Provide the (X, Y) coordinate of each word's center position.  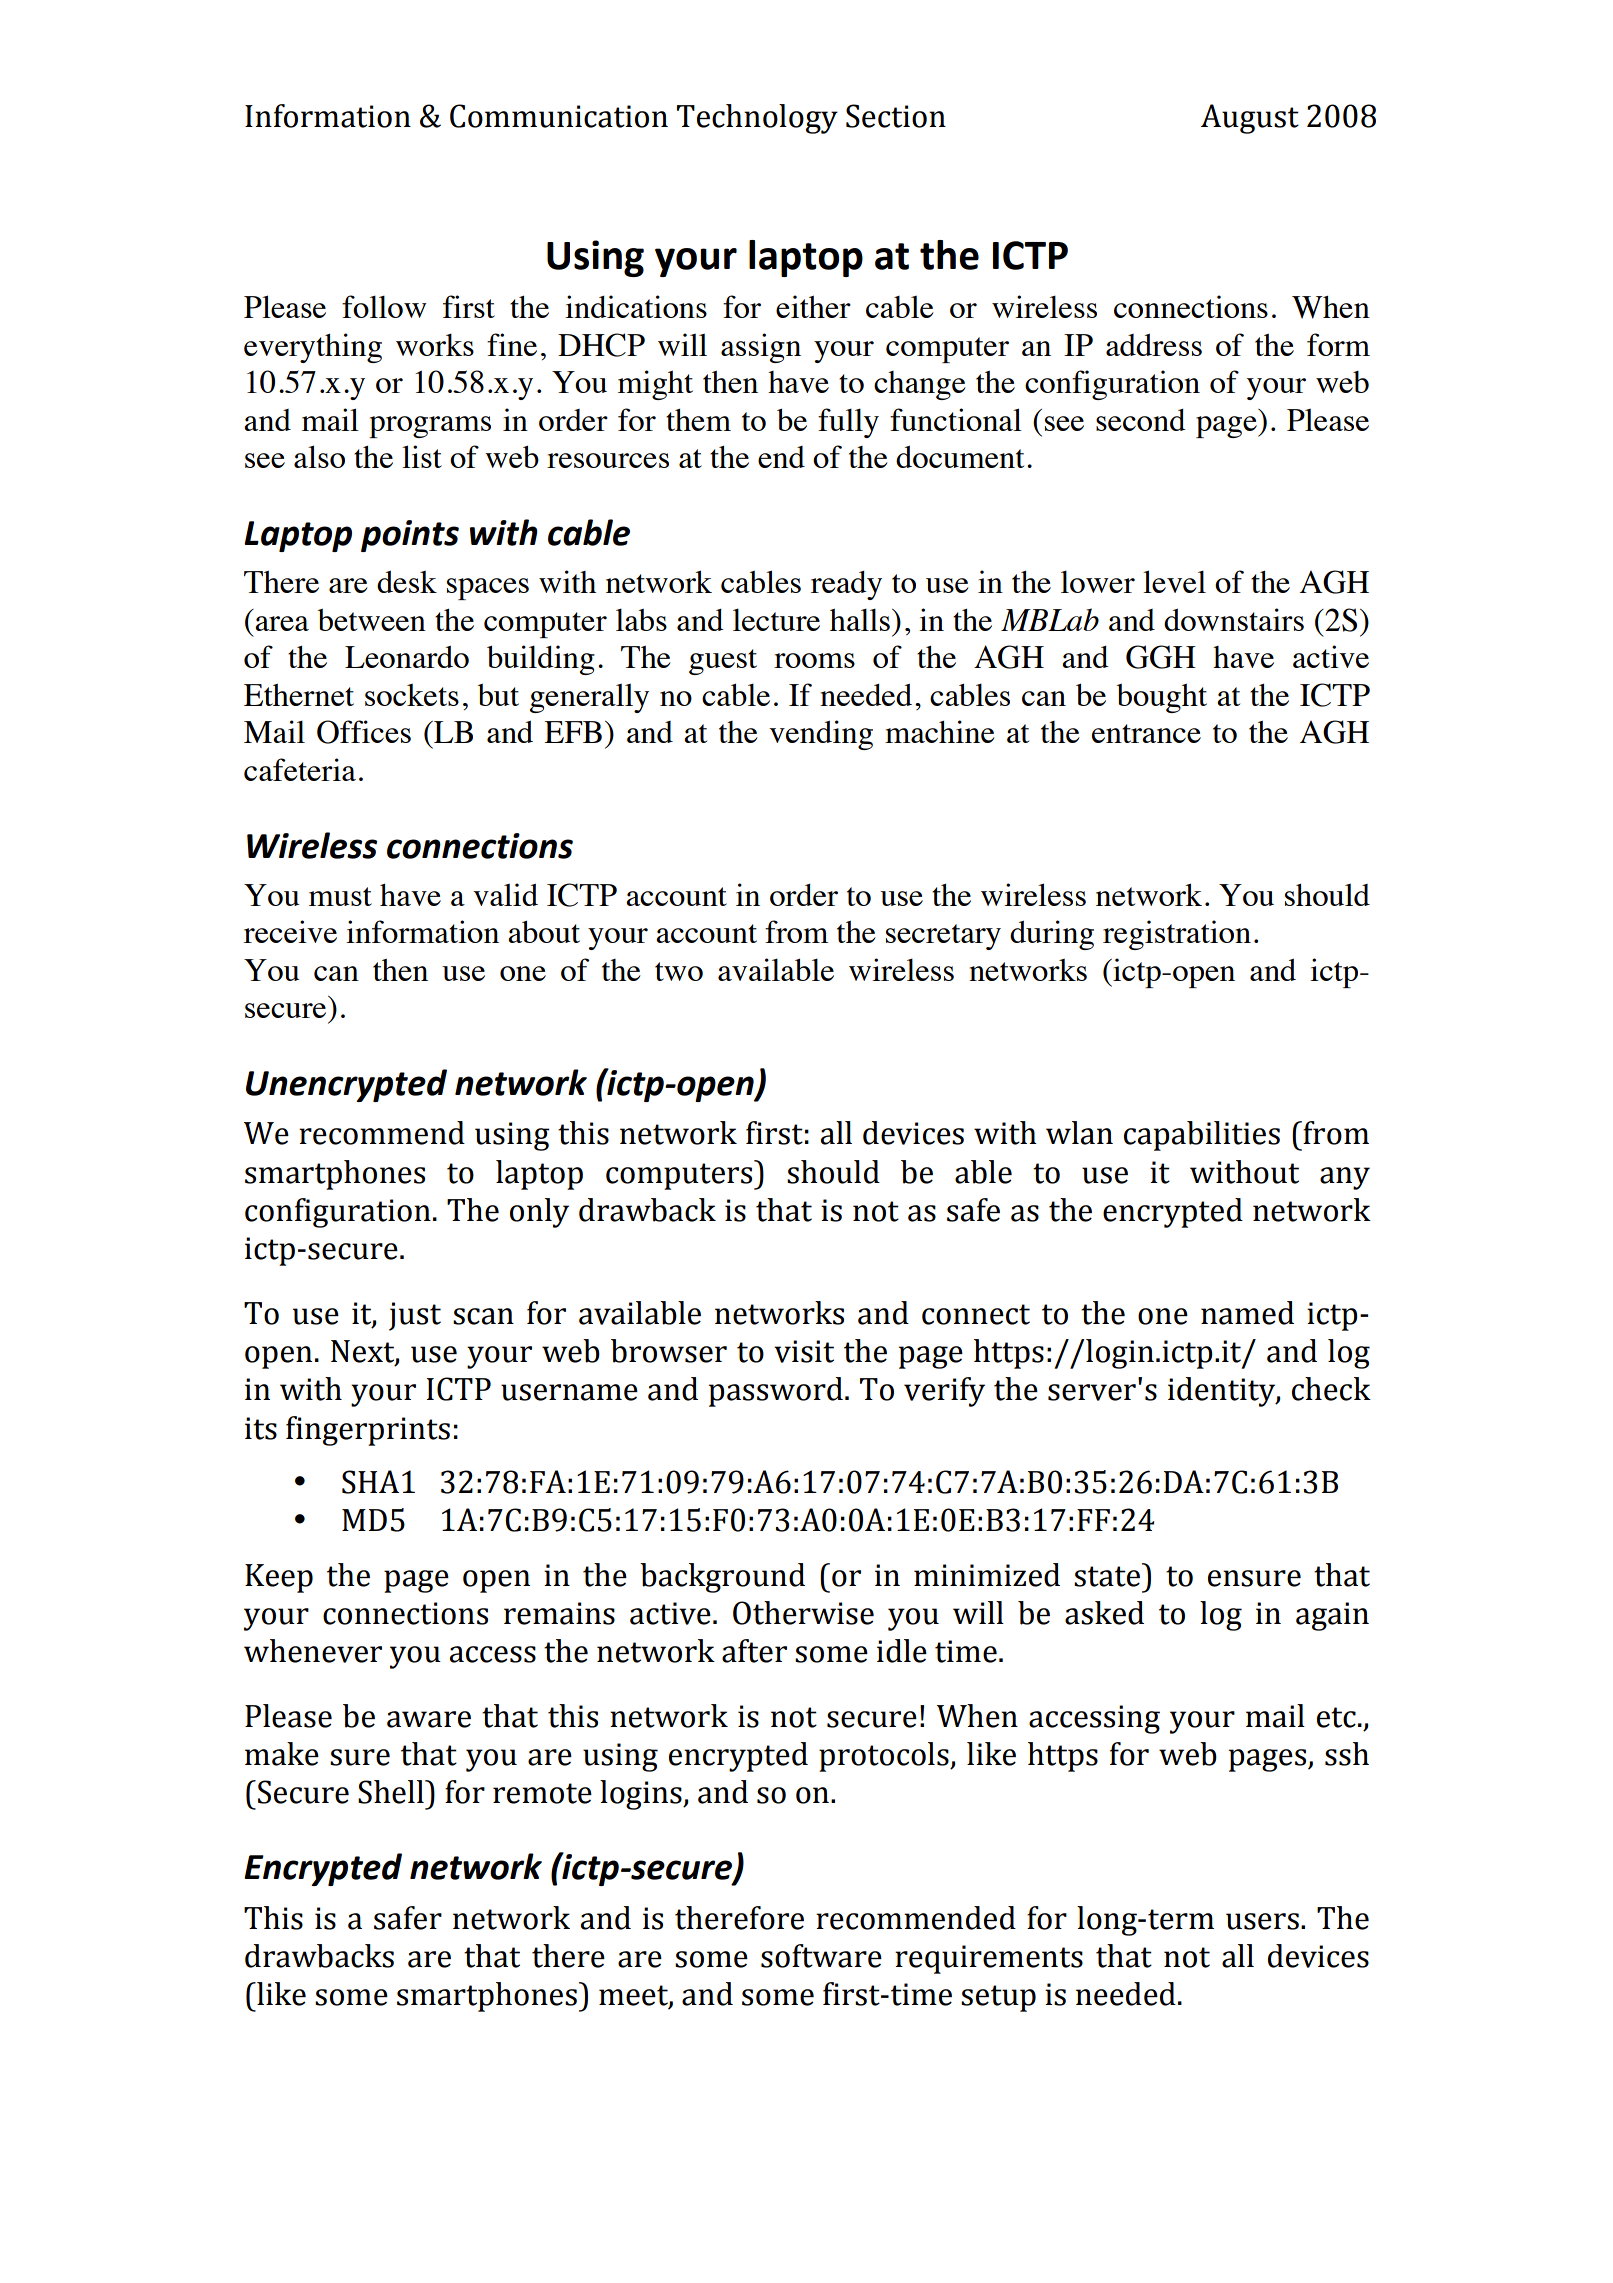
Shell (392, 1792)
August (1250, 119)
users (1262, 1921)
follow (384, 306)
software (821, 1956)
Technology (757, 119)
